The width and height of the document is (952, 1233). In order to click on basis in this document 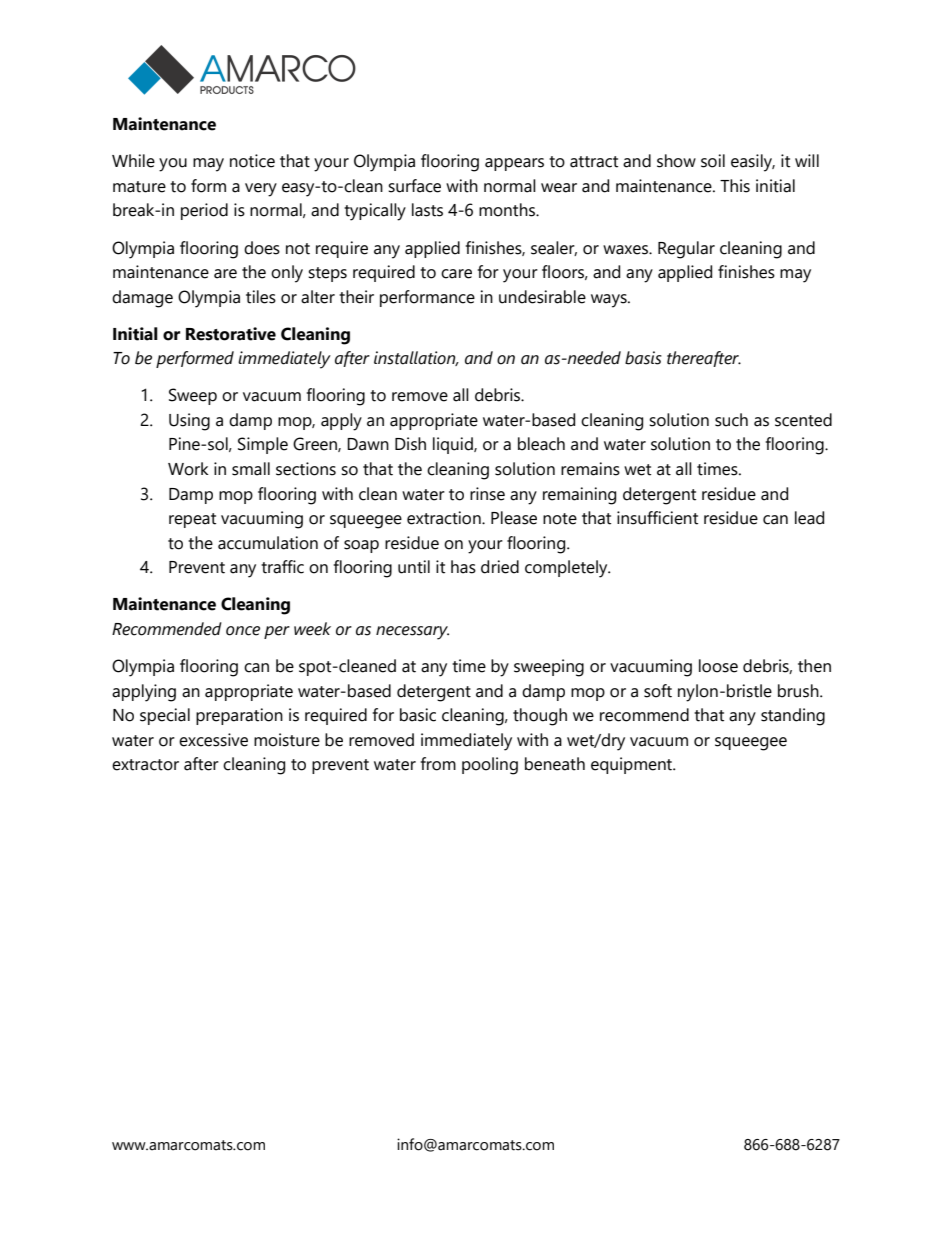, I will do `click(643, 358)`.
